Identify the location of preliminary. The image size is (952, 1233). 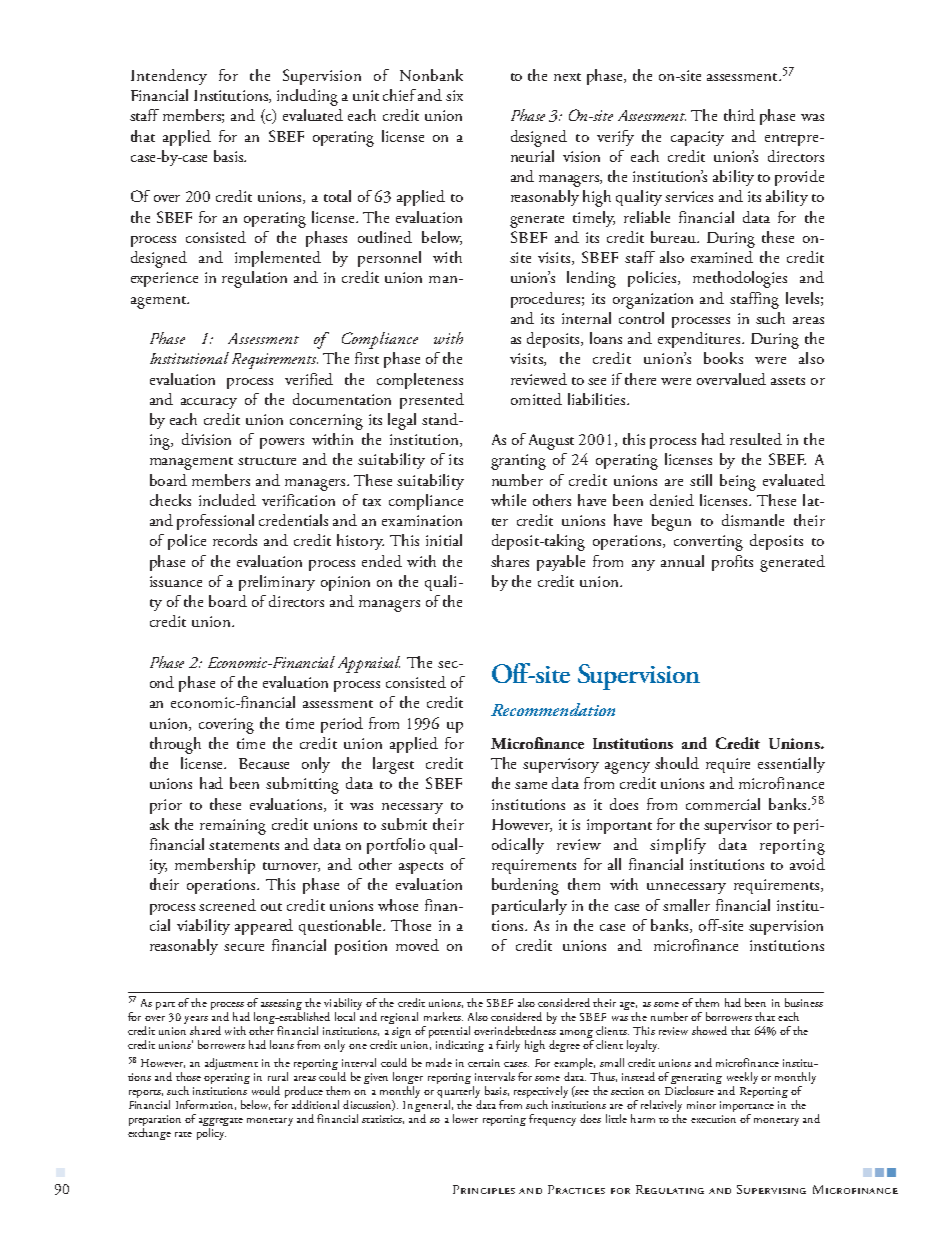
(277, 583).
